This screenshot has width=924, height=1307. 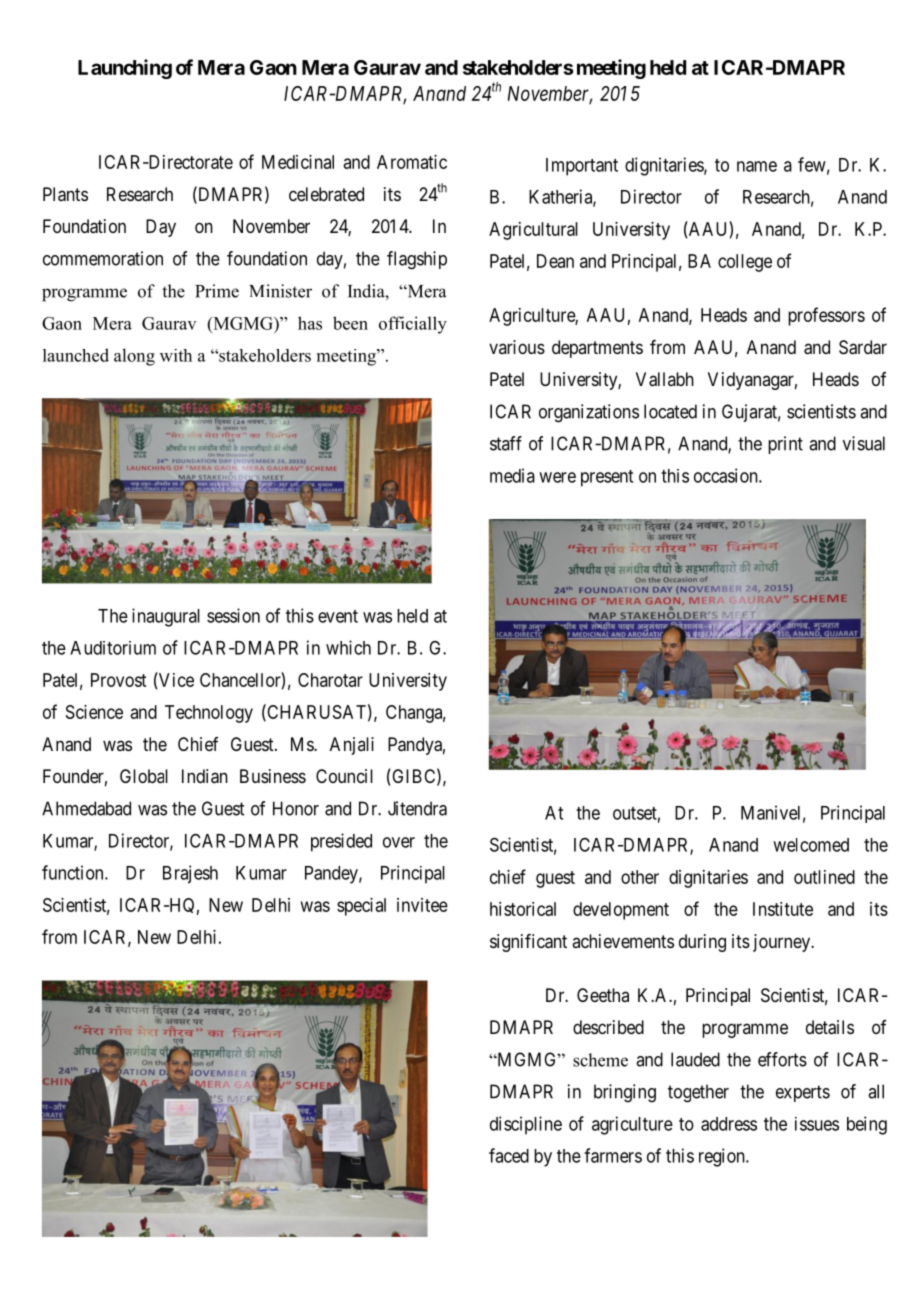 What do you see at coordinates (757, 166) in the screenshot?
I see `name` at bounding box center [757, 166].
